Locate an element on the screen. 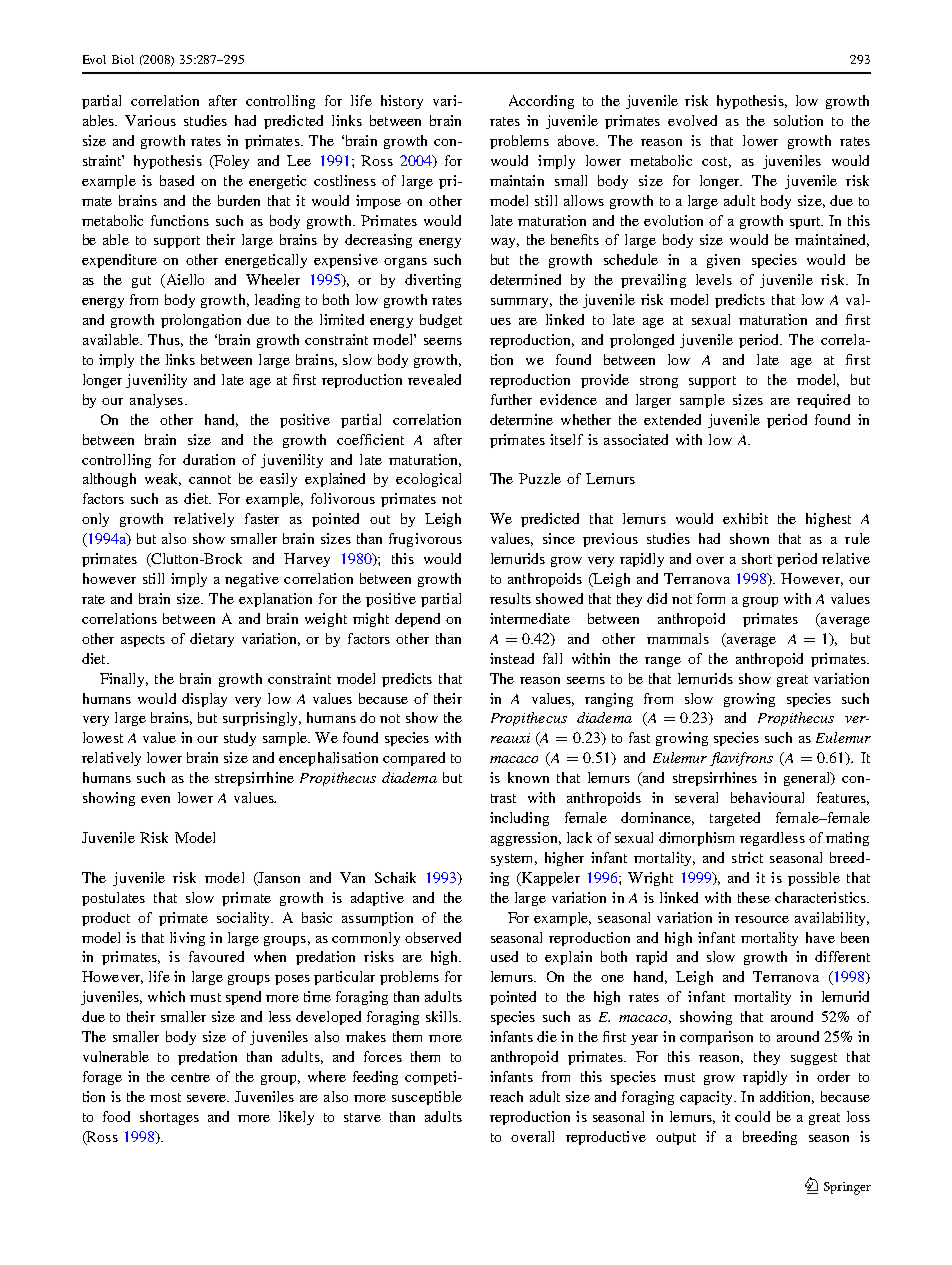 Image resolution: width=952 pixels, height=1265 pixels. Biol is located at coordinates (123, 59).
